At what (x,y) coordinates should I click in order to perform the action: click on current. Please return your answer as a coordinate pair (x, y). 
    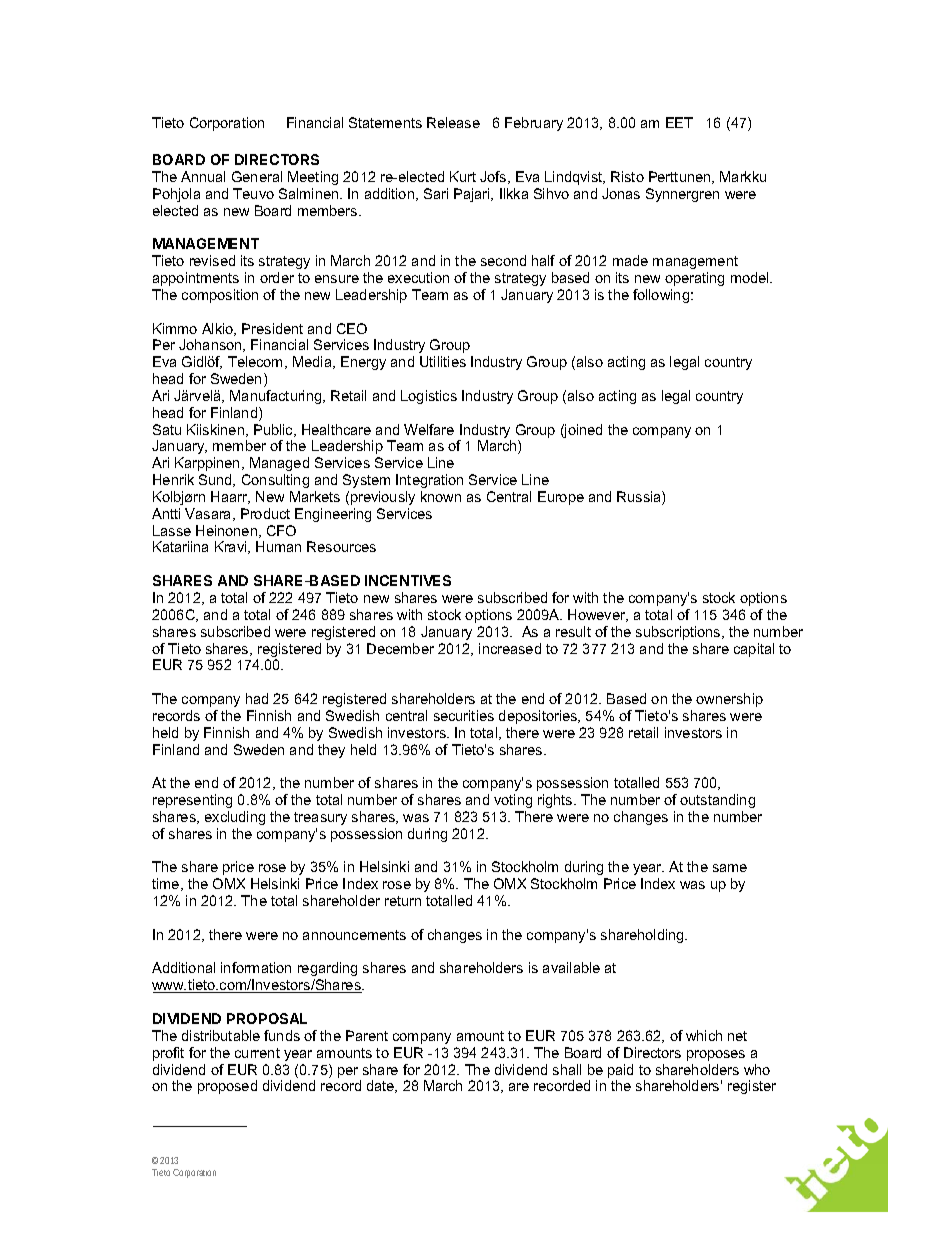
    Looking at the image, I should click on (257, 1053).
